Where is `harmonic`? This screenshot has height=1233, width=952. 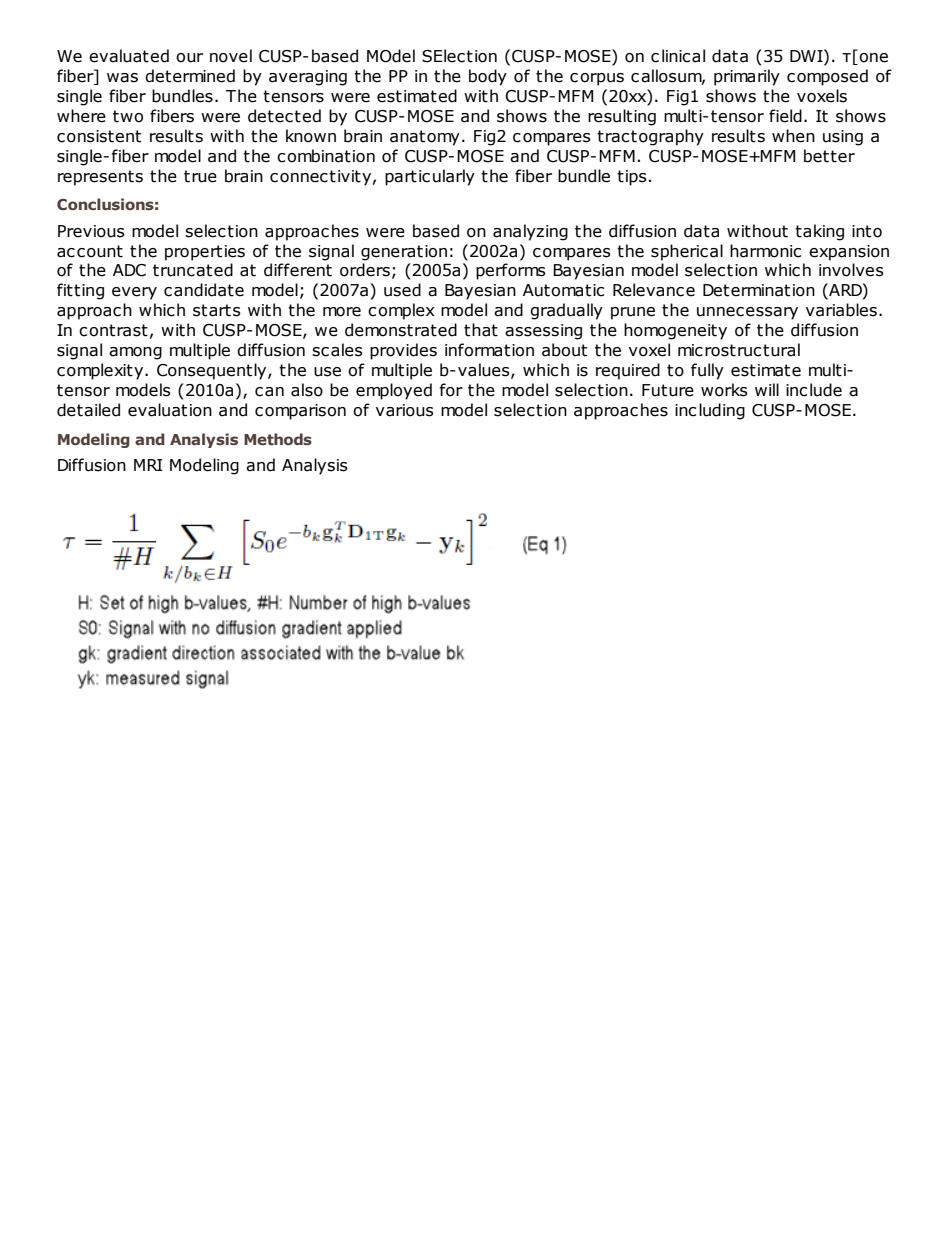 harmonic is located at coordinates (765, 251).
